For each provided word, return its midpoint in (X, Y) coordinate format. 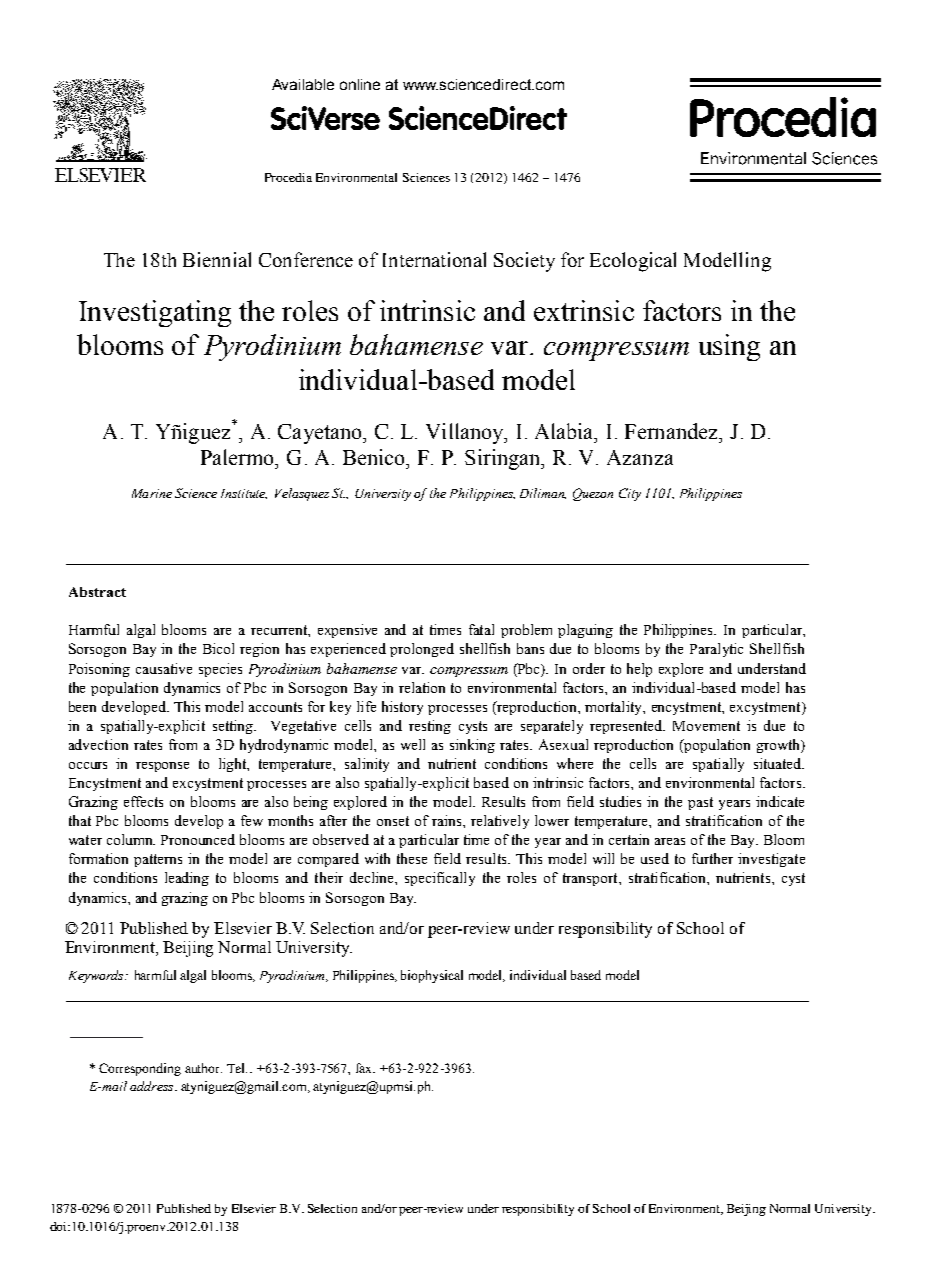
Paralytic (716, 650)
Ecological (633, 262)
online (360, 84)
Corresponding (140, 1069)
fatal (481, 629)
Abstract (97, 592)
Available (303, 84)
